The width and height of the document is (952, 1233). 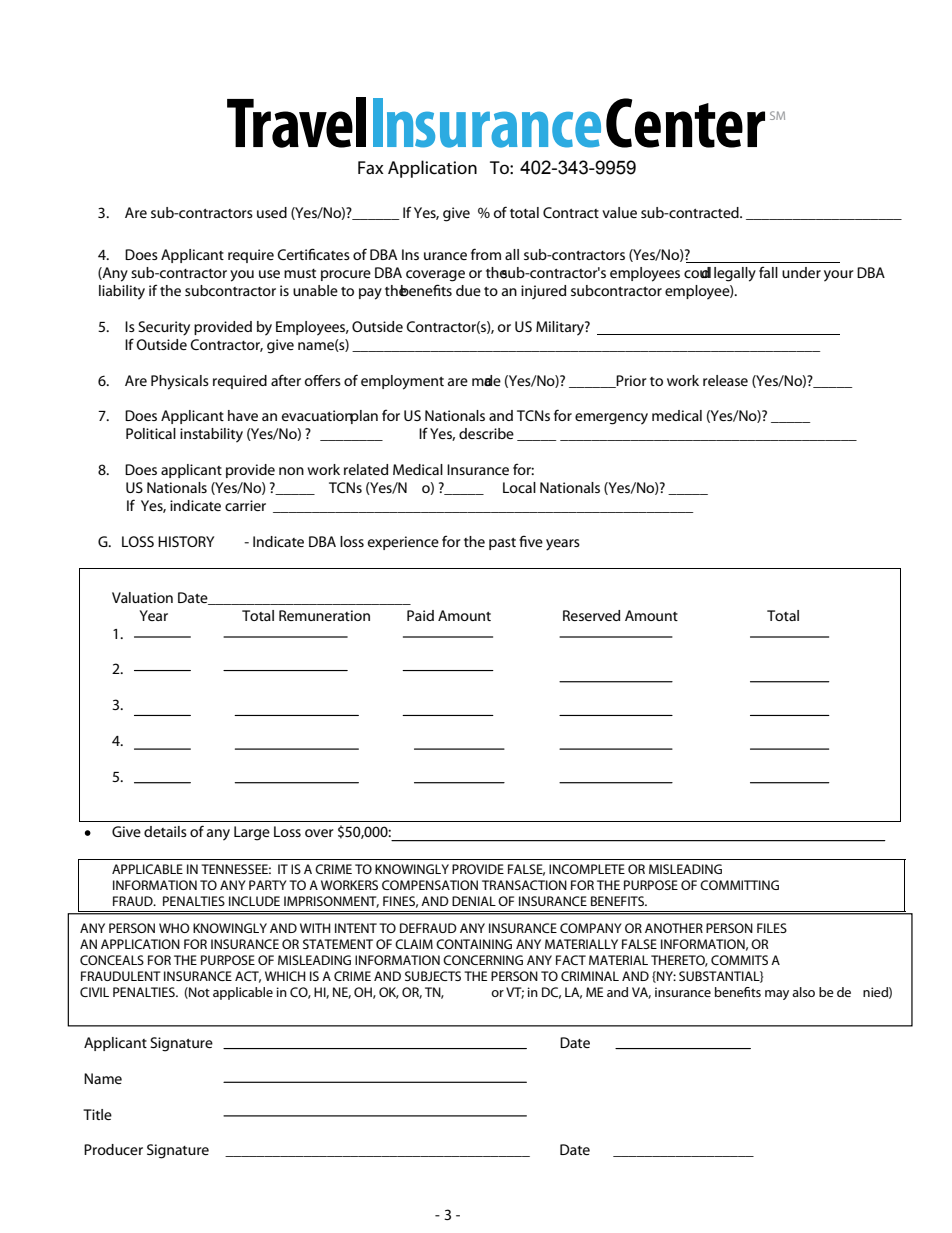 What do you see at coordinates (739, 885) in the document?
I see `COMMITTING` at bounding box center [739, 885].
